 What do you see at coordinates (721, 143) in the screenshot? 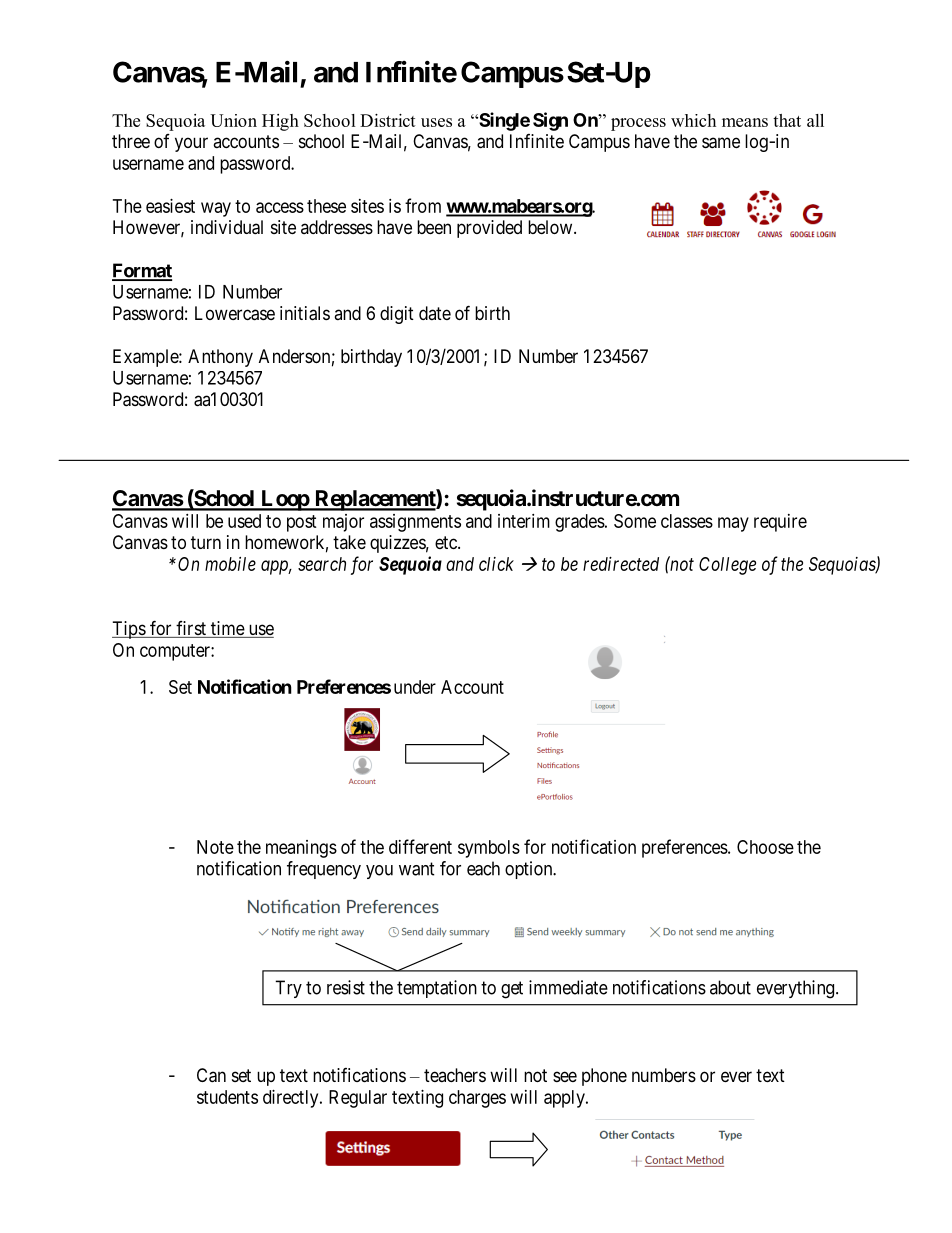
I see `same` at bounding box center [721, 143].
